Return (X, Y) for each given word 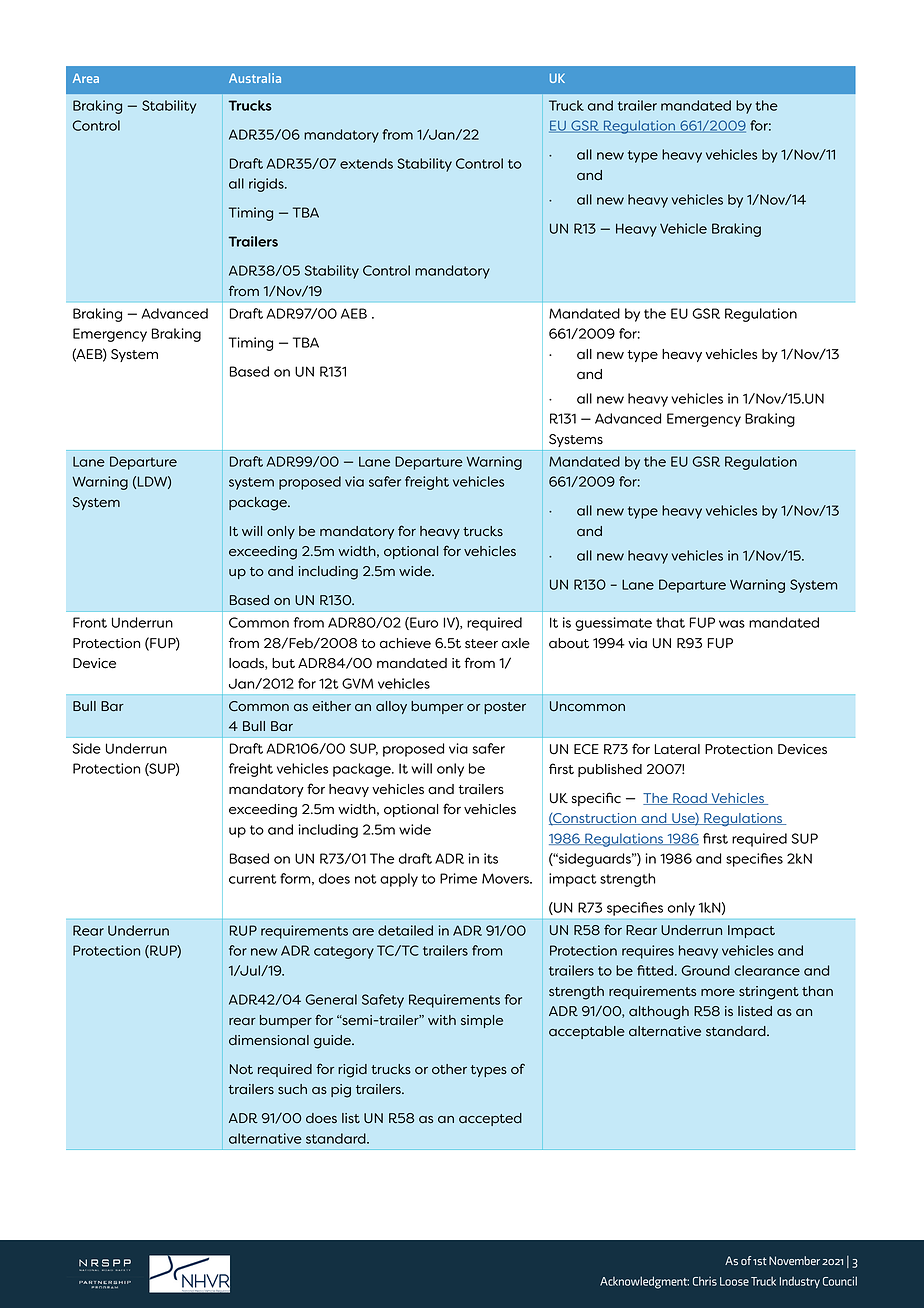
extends (366, 163)
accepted (490, 1119)
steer (481, 644)
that (670, 622)
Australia (255, 78)
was (732, 624)
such (292, 1089)
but (283, 663)
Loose (734, 1281)
